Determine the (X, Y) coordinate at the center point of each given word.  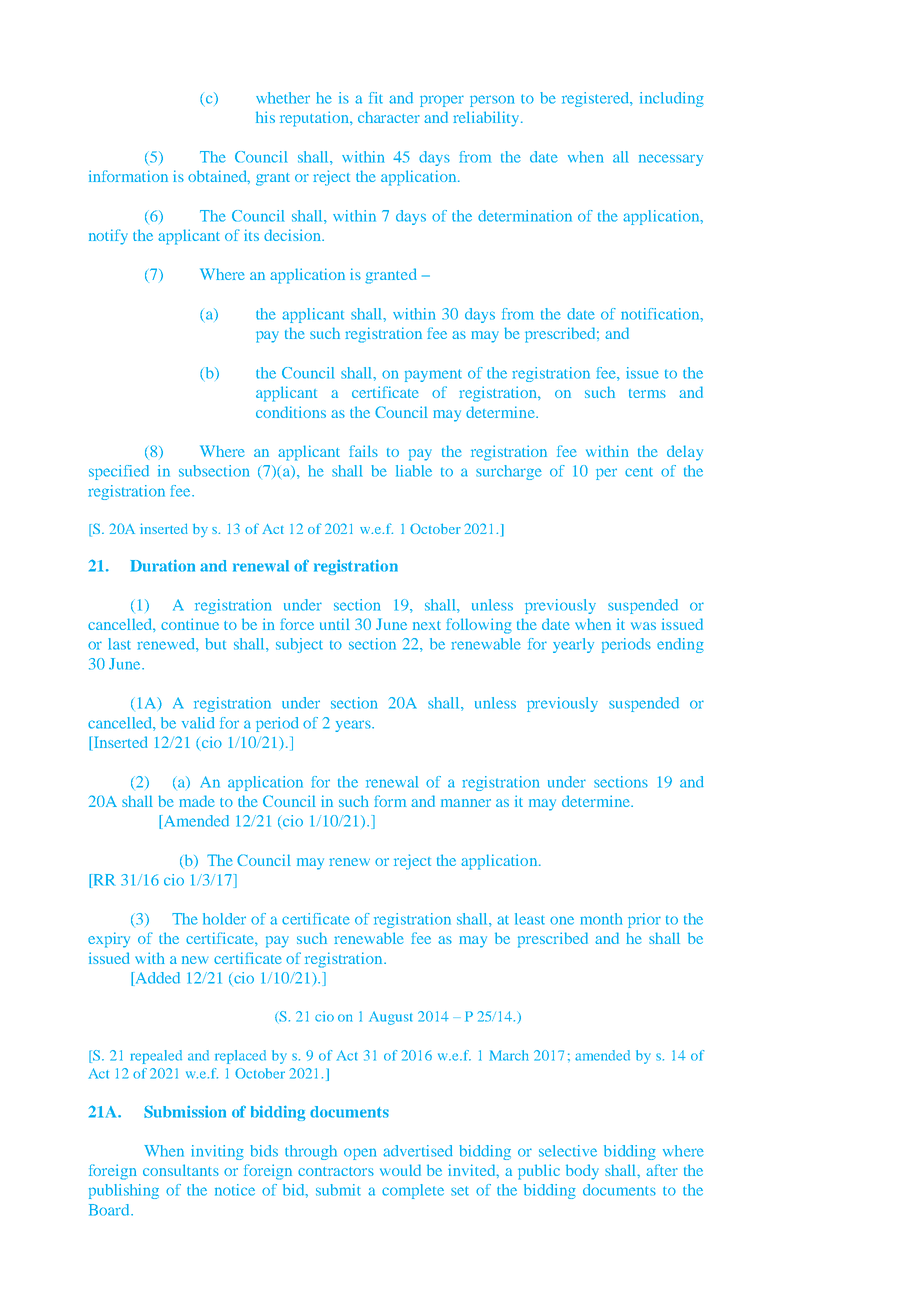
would (400, 1170)
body (582, 1172)
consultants (181, 1170)
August (391, 1018)
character (389, 117)
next (427, 625)
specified (119, 472)
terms (647, 393)
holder (224, 919)
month (601, 919)
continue (190, 624)
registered (597, 99)
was (643, 626)
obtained (219, 177)
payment (433, 375)
